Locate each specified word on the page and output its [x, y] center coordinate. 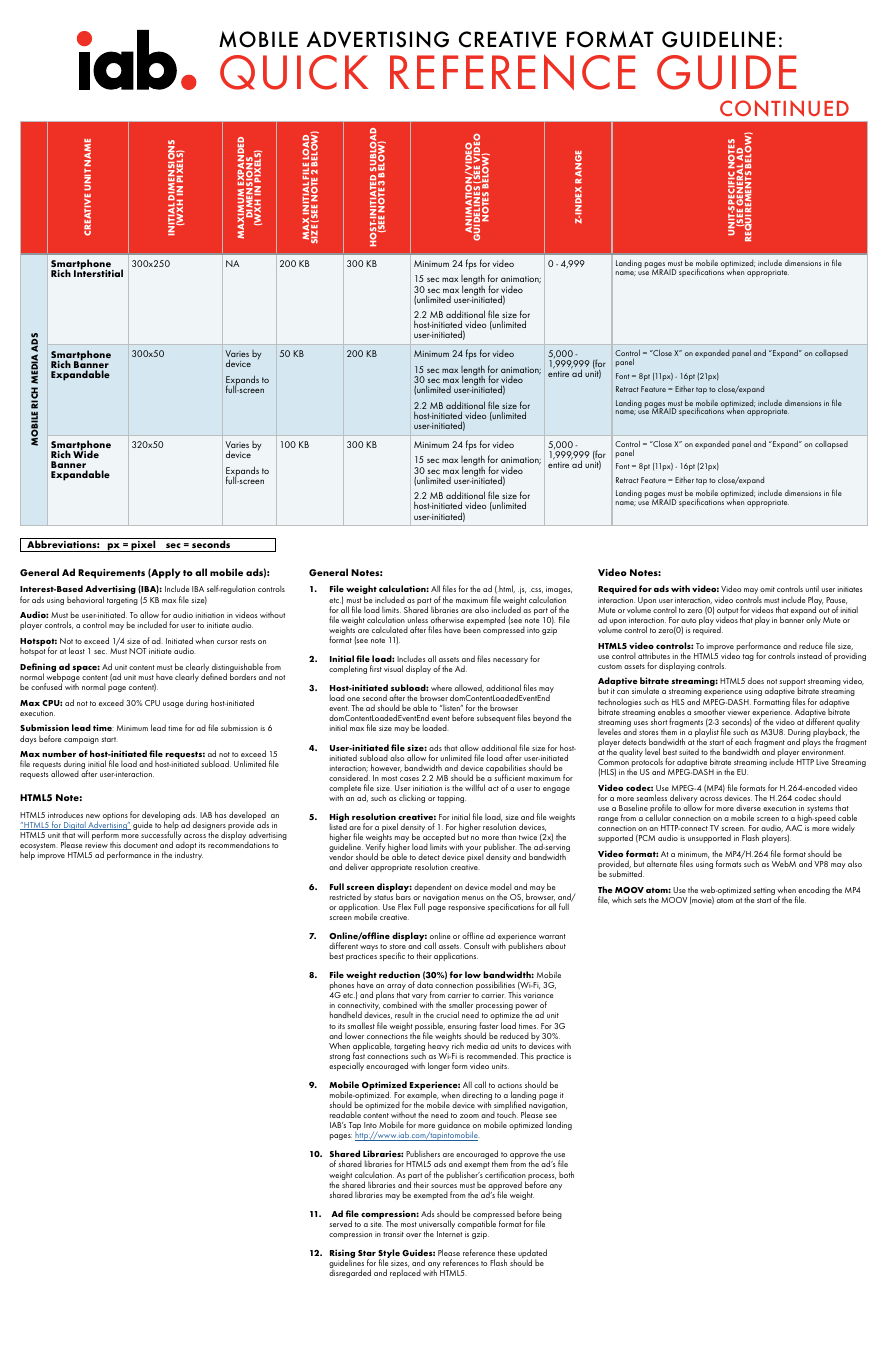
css [536, 590]
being [552, 1214]
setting [764, 891]
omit [767, 589]
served [340, 1223]
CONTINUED [784, 108]
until [812, 588]
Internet [449, 1234]
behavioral [85, 599]
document [141, 844]
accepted [440, 839]
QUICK [294, 72]
